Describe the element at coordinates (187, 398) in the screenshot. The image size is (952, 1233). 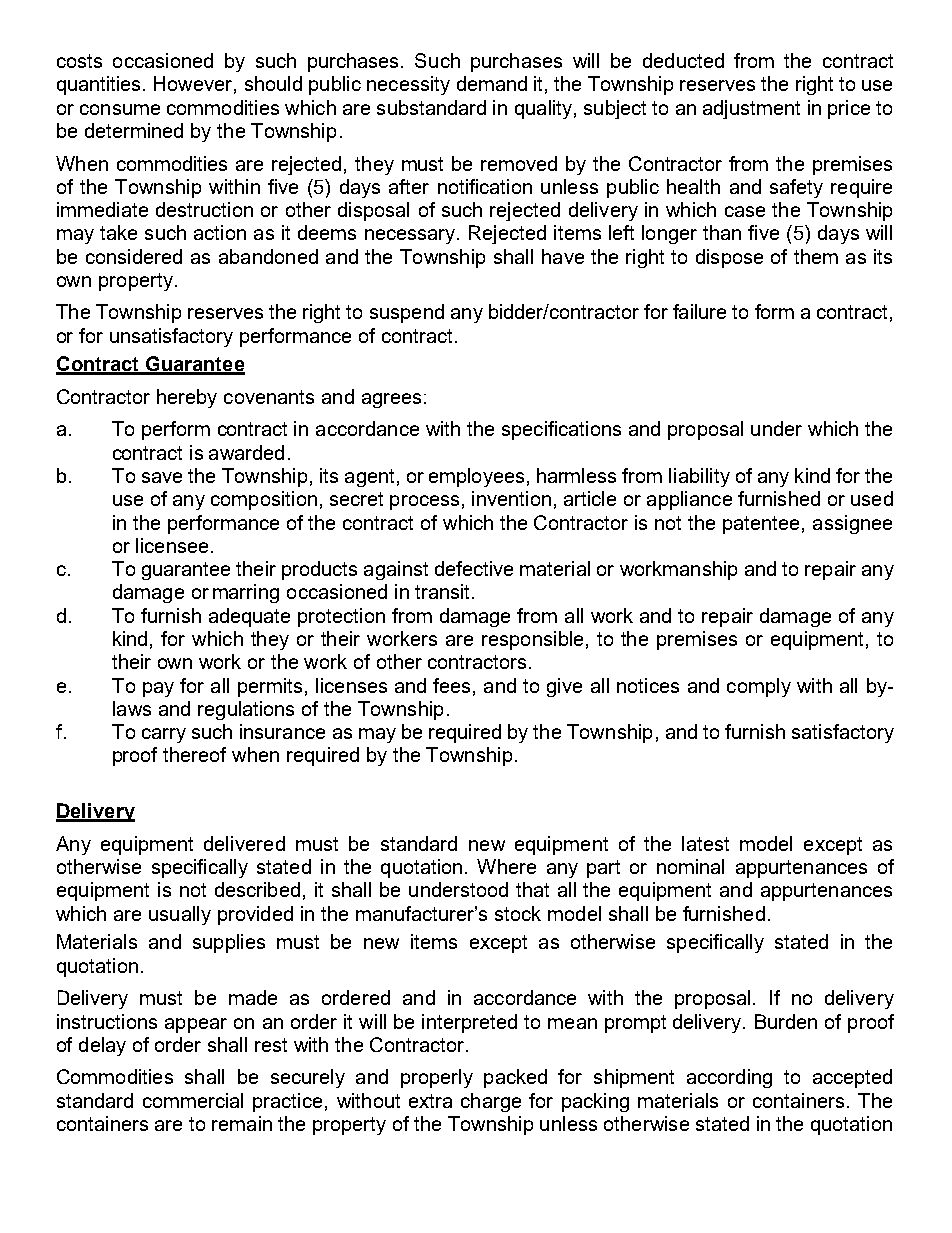
I see `hereby` at that location.
